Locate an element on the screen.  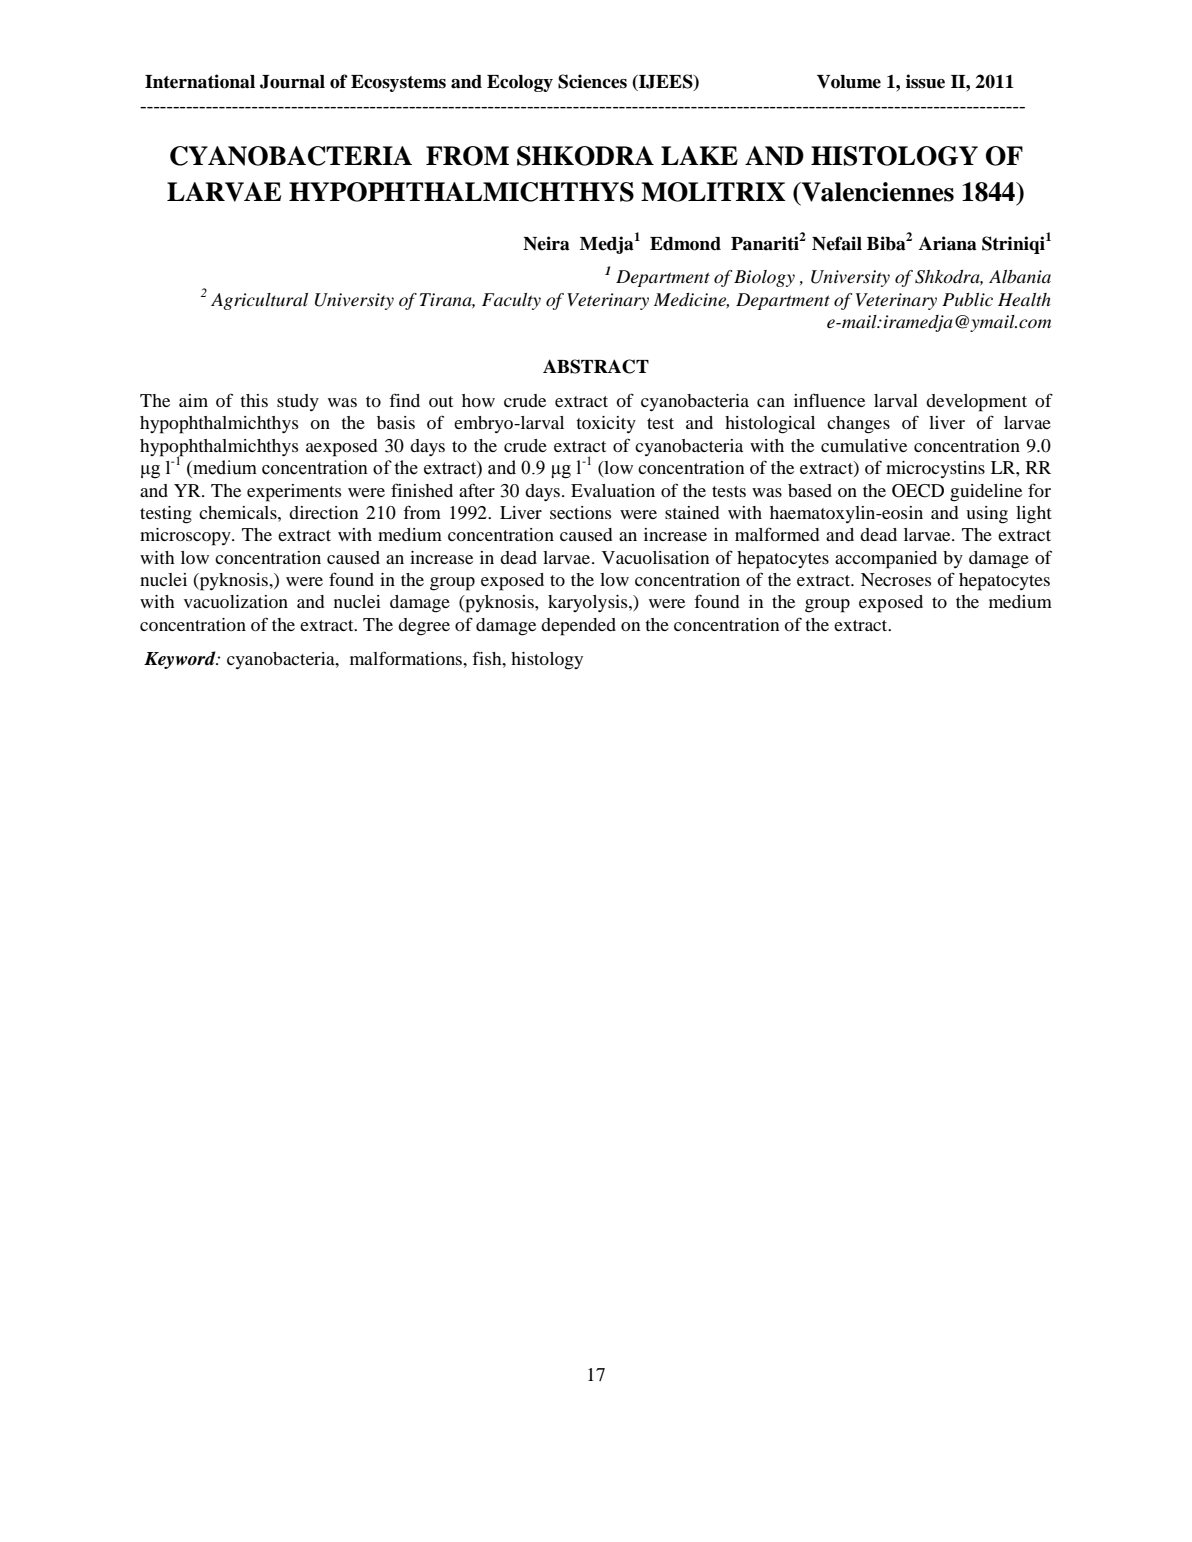
Evaluation is located at coordinates (613, 490).
